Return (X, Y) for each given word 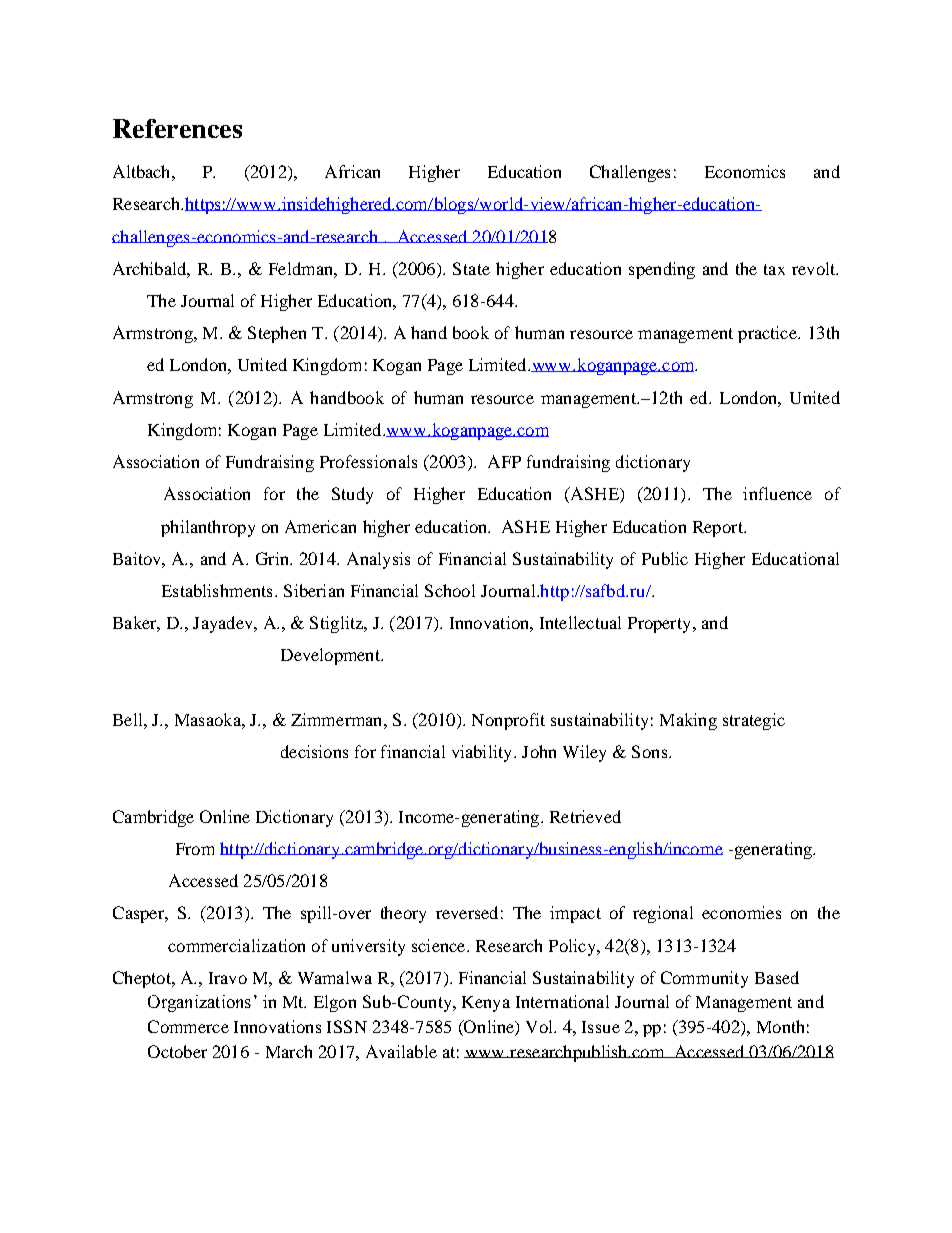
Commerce (188, 1026)
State (471, 268)
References (177, 128)
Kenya (486, 1004)
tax (774, 269)
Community (704, 979)
